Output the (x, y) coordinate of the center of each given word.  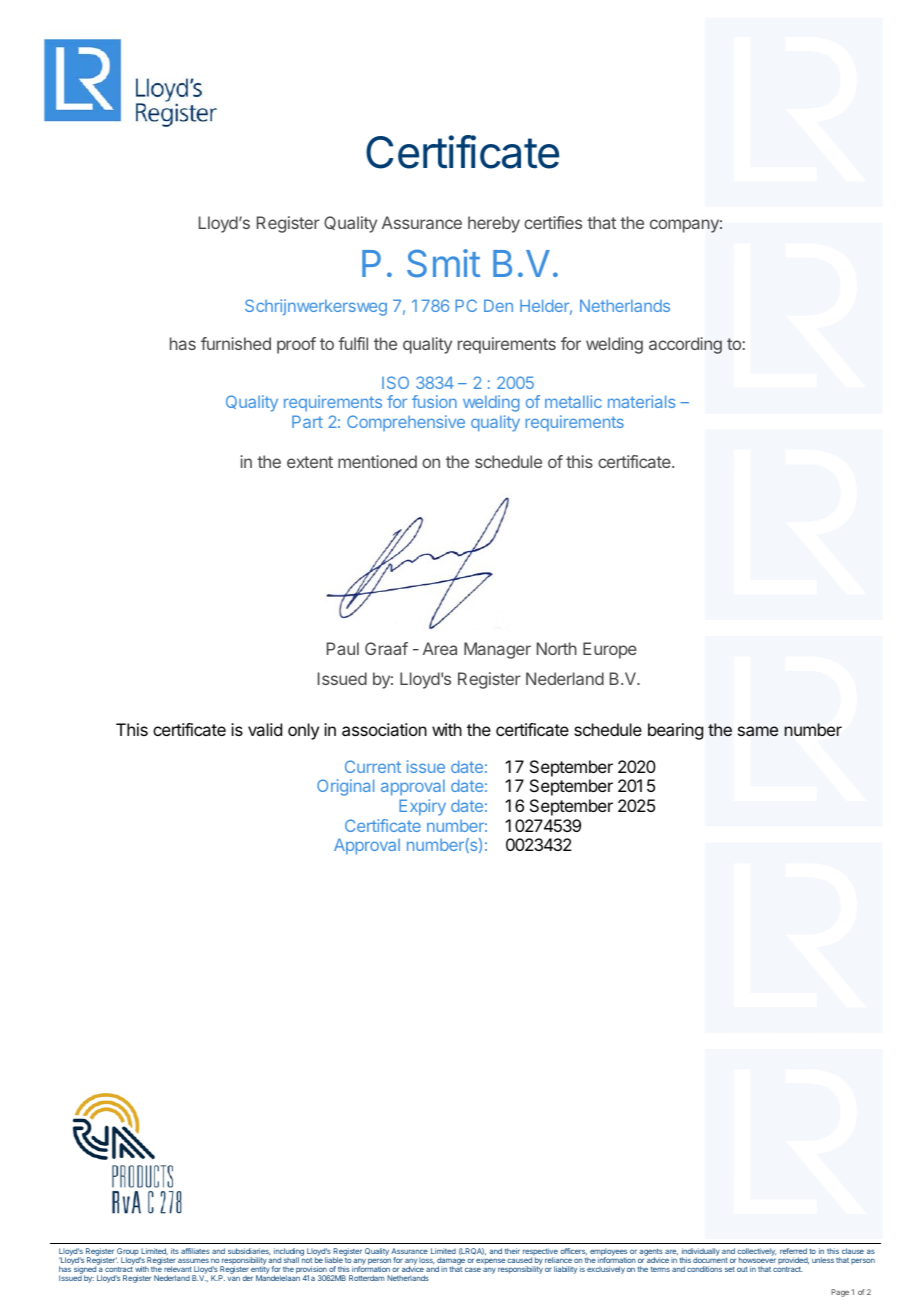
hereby (494, 224)
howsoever (757, 1260)
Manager (497, 650)
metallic (573, 401)
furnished (236, 343)
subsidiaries (249, 1253)
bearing (675, 731)
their (512, 1251)
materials (641, 401)
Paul (343, 648)
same (758, 731)
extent (310, 462)
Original (345, 787)
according (685, 345)
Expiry (422, 807)
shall (291, 1260)
